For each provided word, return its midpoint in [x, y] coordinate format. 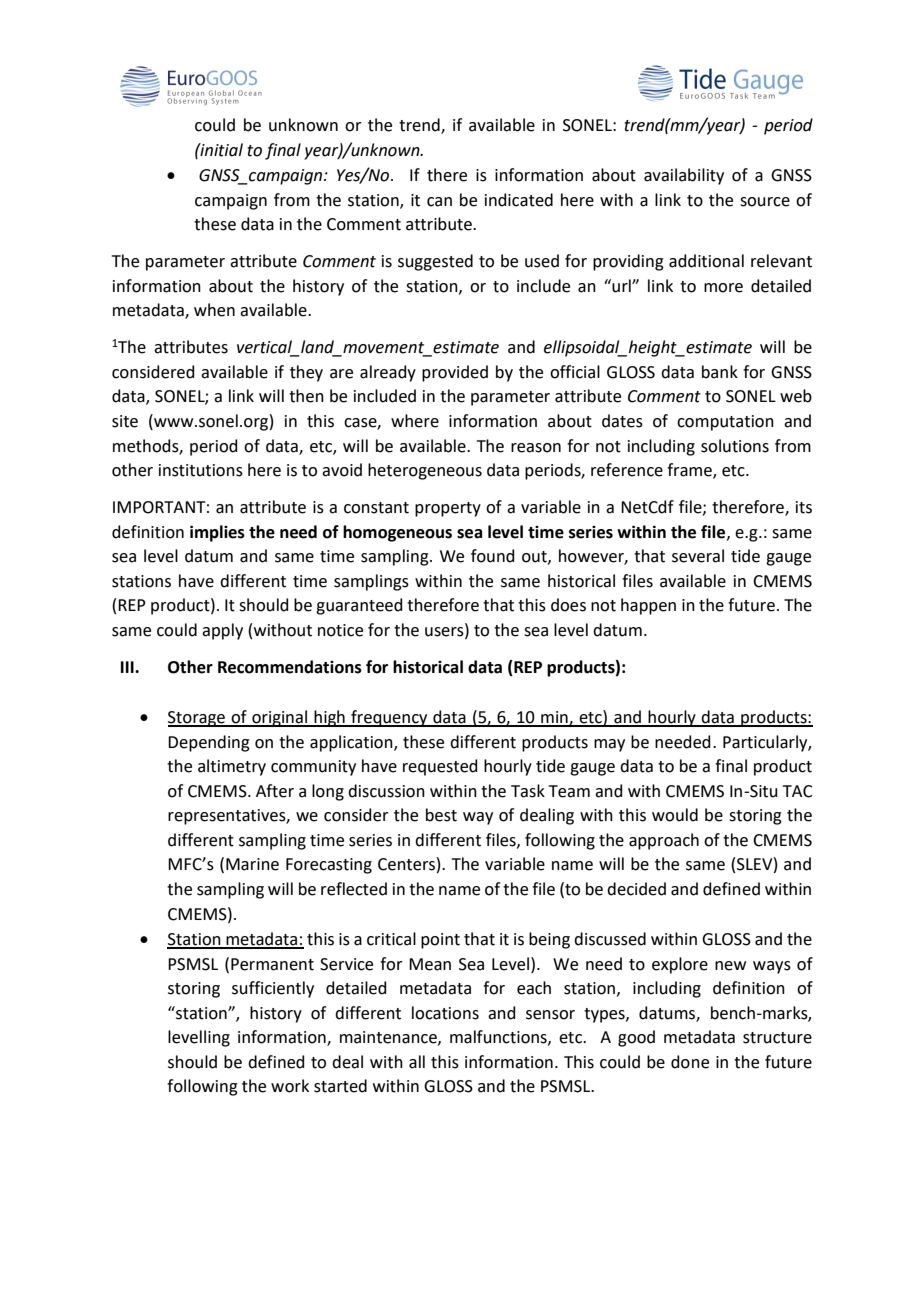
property [448, 509]
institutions [201, 470]
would [675, 815]
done [690, 1062]
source [765, 202]
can [439, 202]
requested [440, 767]
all [417, 1062]
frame [690, 471]
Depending [209, 743]
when [214, 310]
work [290, 1086]
